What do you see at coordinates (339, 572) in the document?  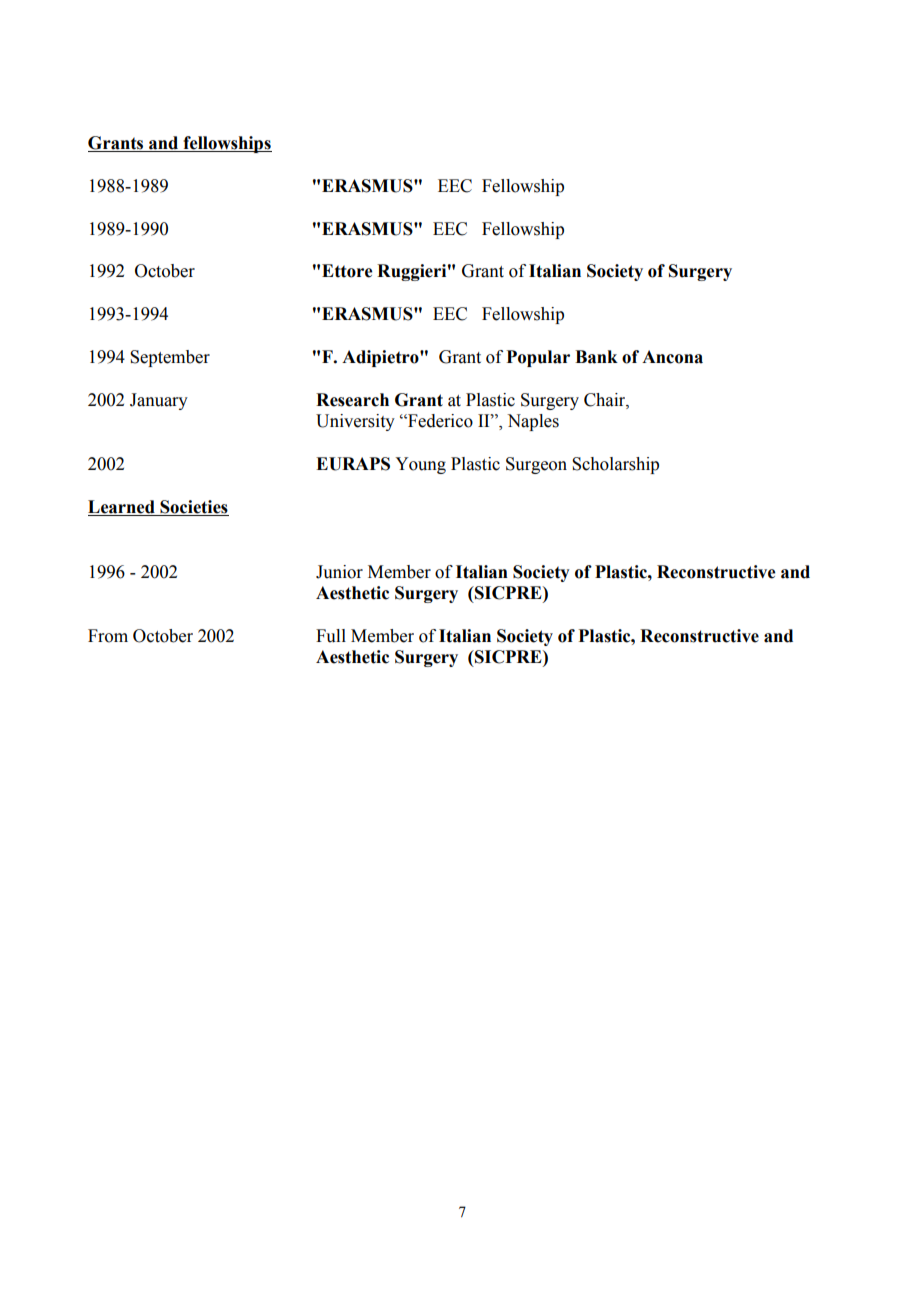 I see `Junior` at bounding box center [339, 572].
